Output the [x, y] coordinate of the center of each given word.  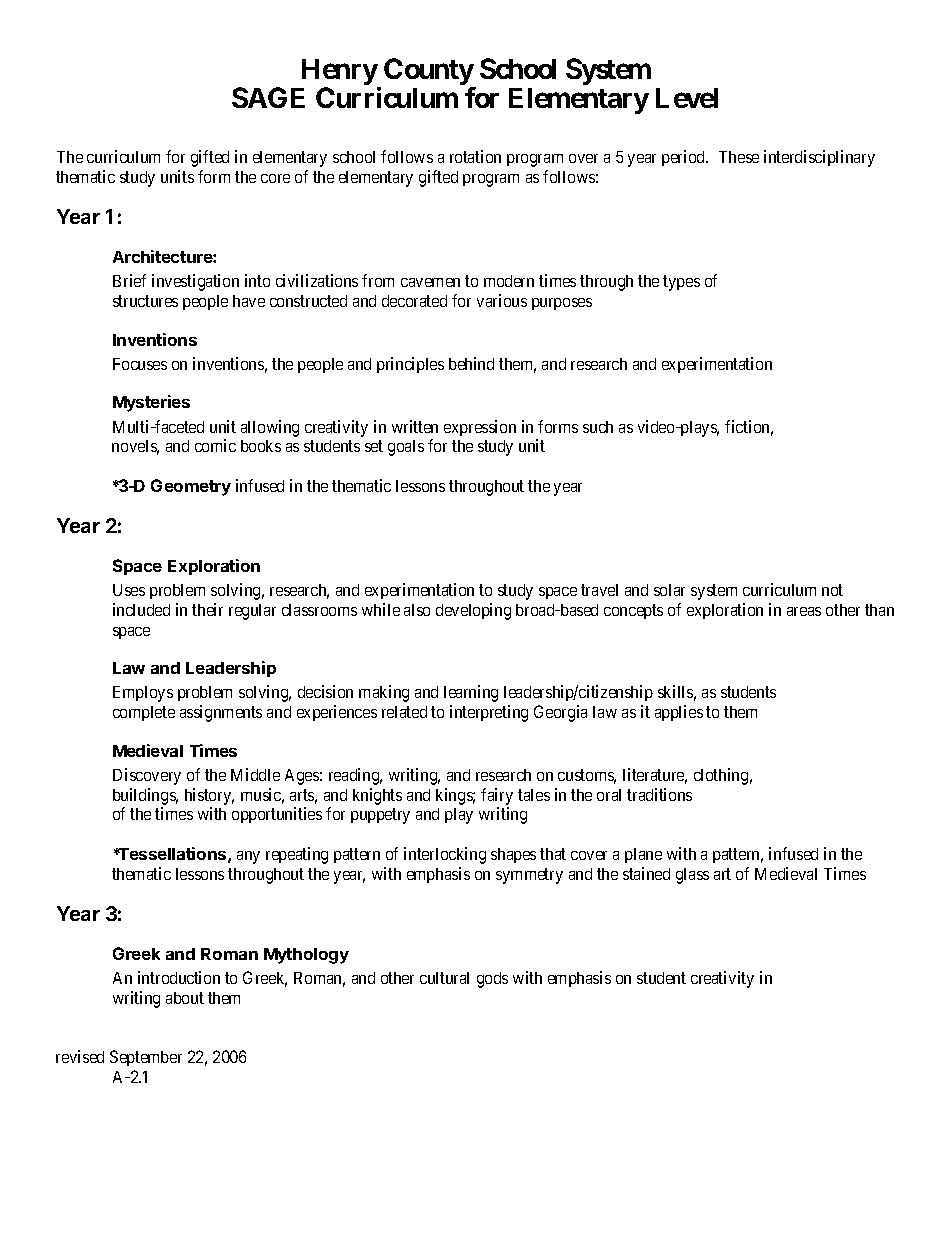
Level [687, 98]
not [832, 590]
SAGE [268, 97]
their [207, 609]
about [185, 998]
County [429, 73]
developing [473, 611]
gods [492, 980]
